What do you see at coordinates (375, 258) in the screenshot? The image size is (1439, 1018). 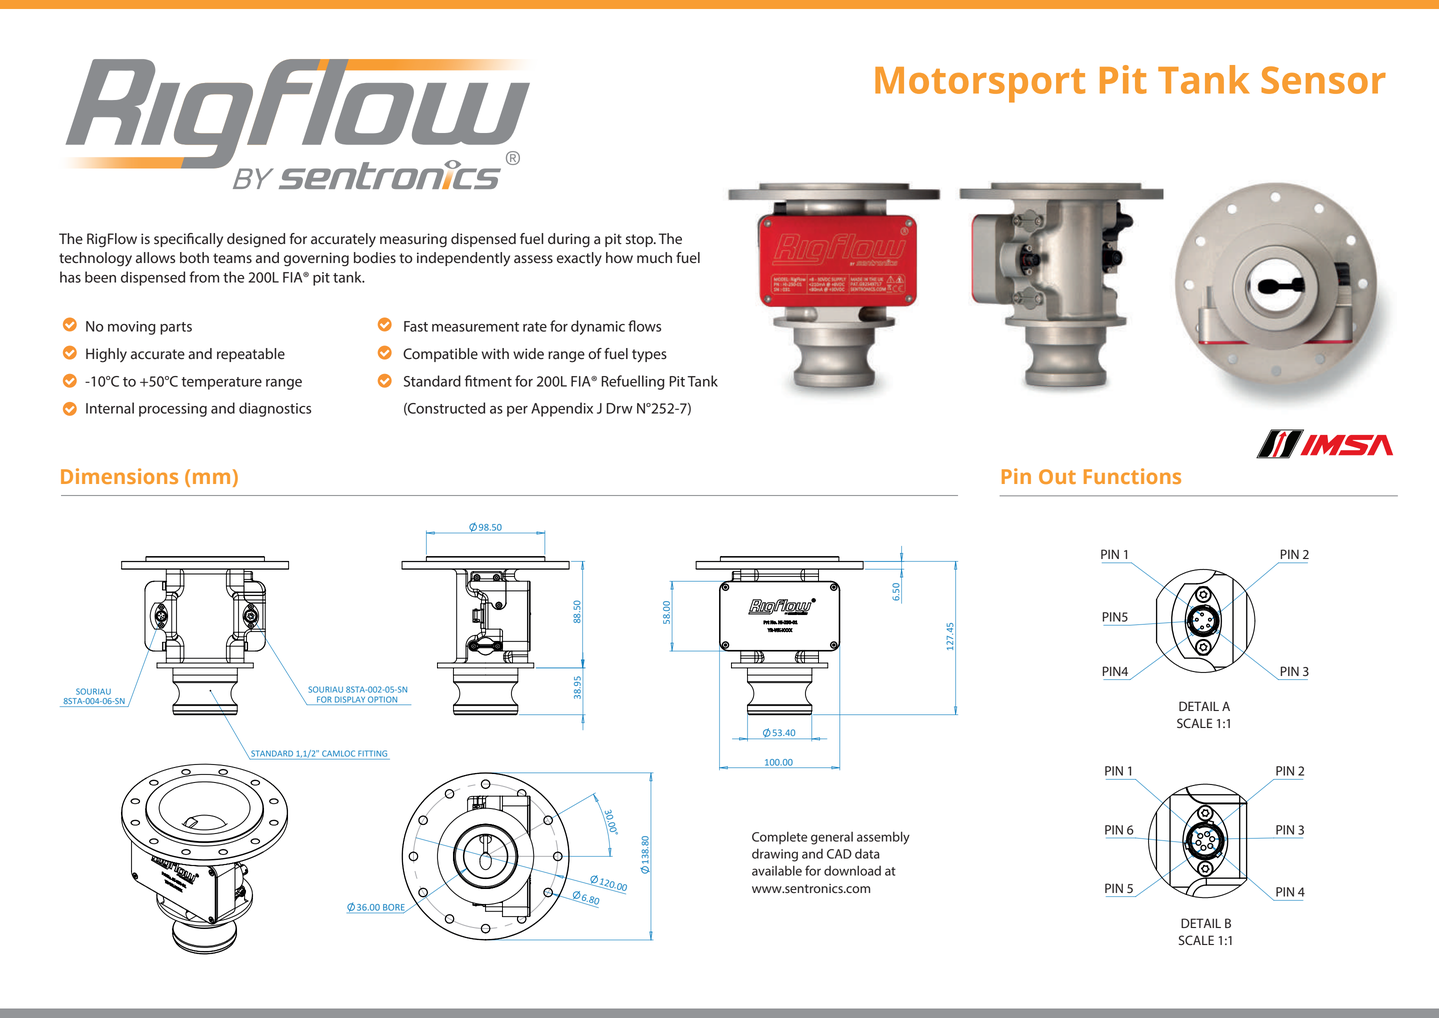 I see `bodies` at bounding box center [375, 258].
